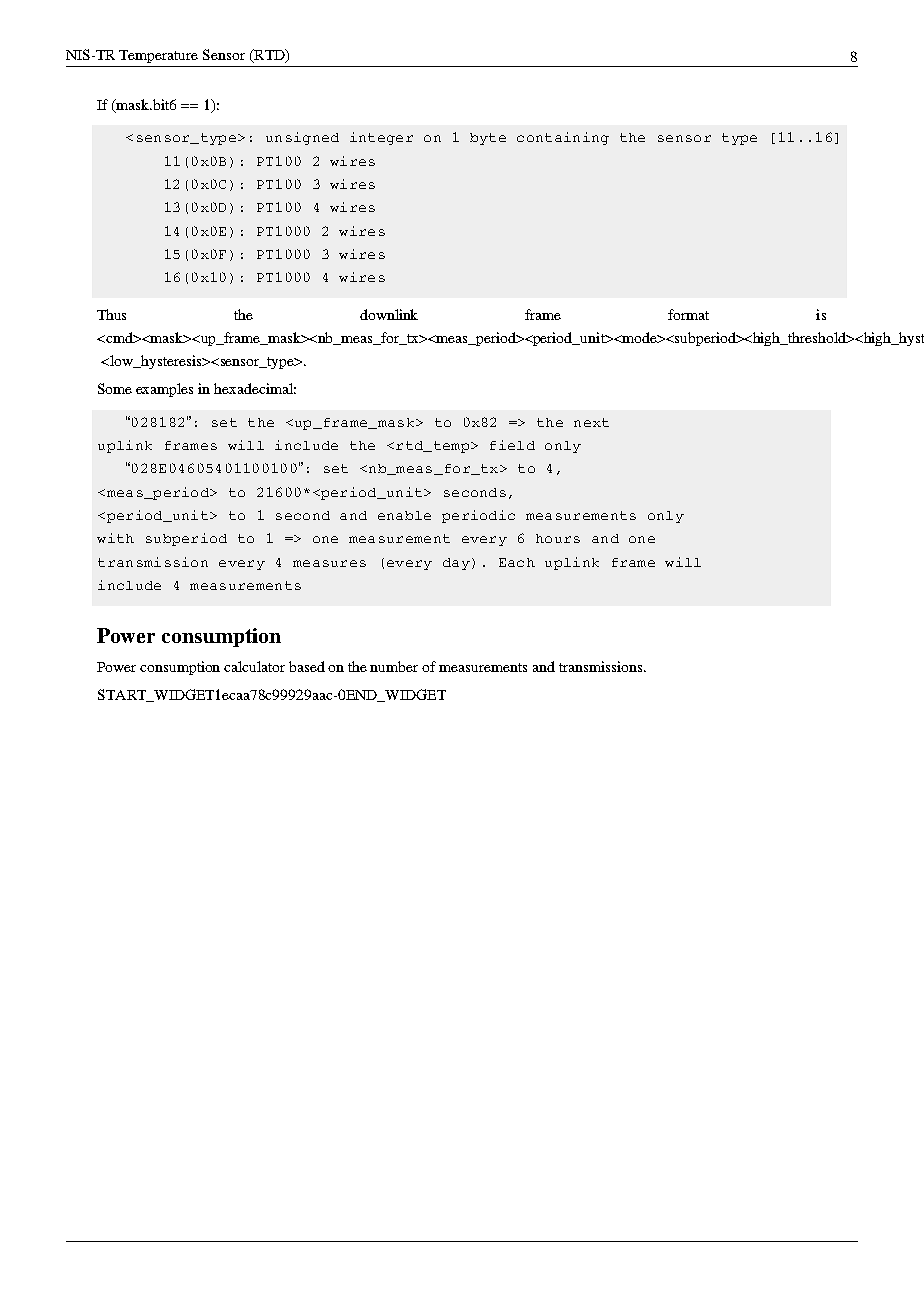  Describe the element at coordinates (563, 138) in the screenshot. I see `containing` at that location.
